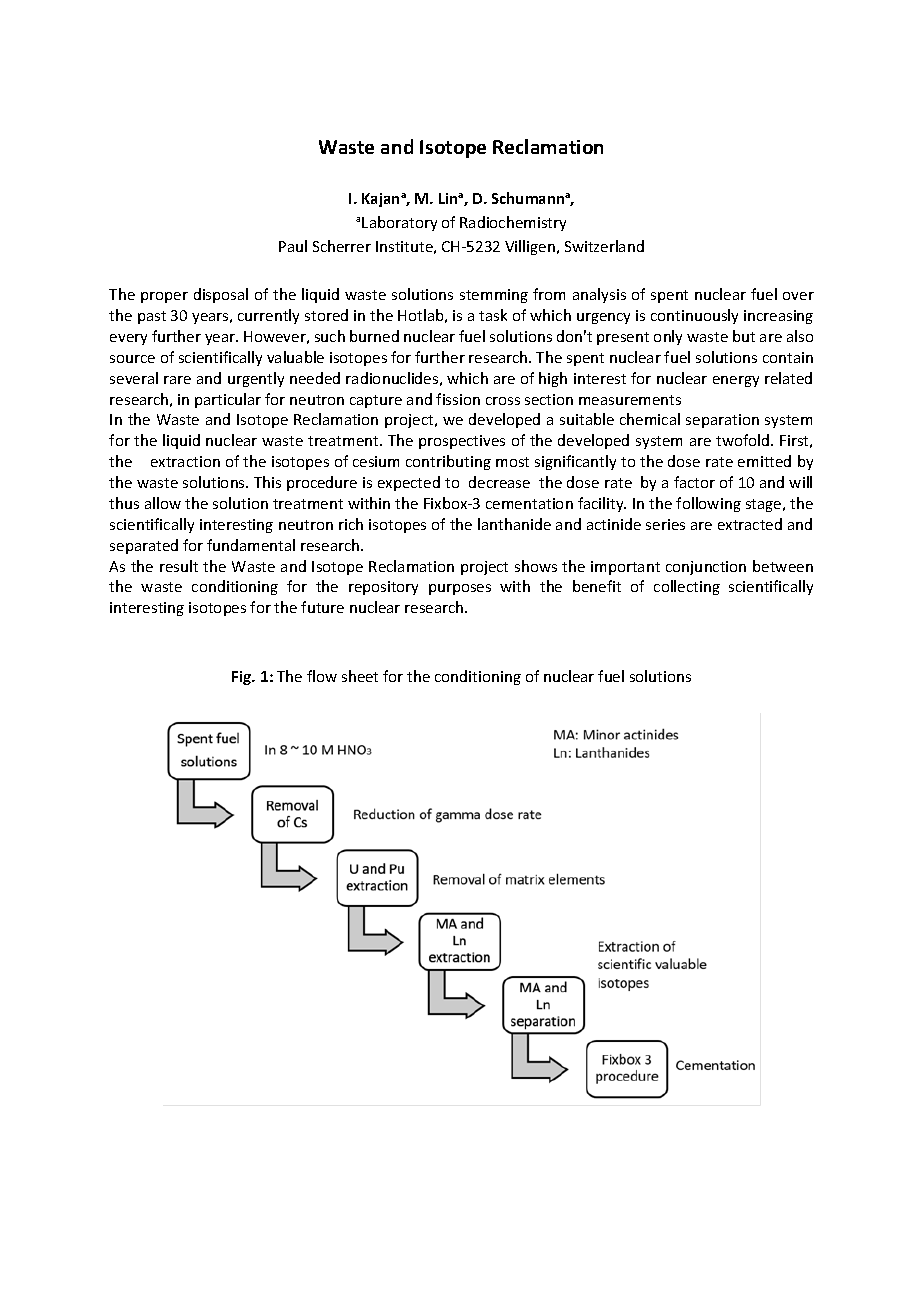  I want to click on Laboratory, so click(399, 223).
